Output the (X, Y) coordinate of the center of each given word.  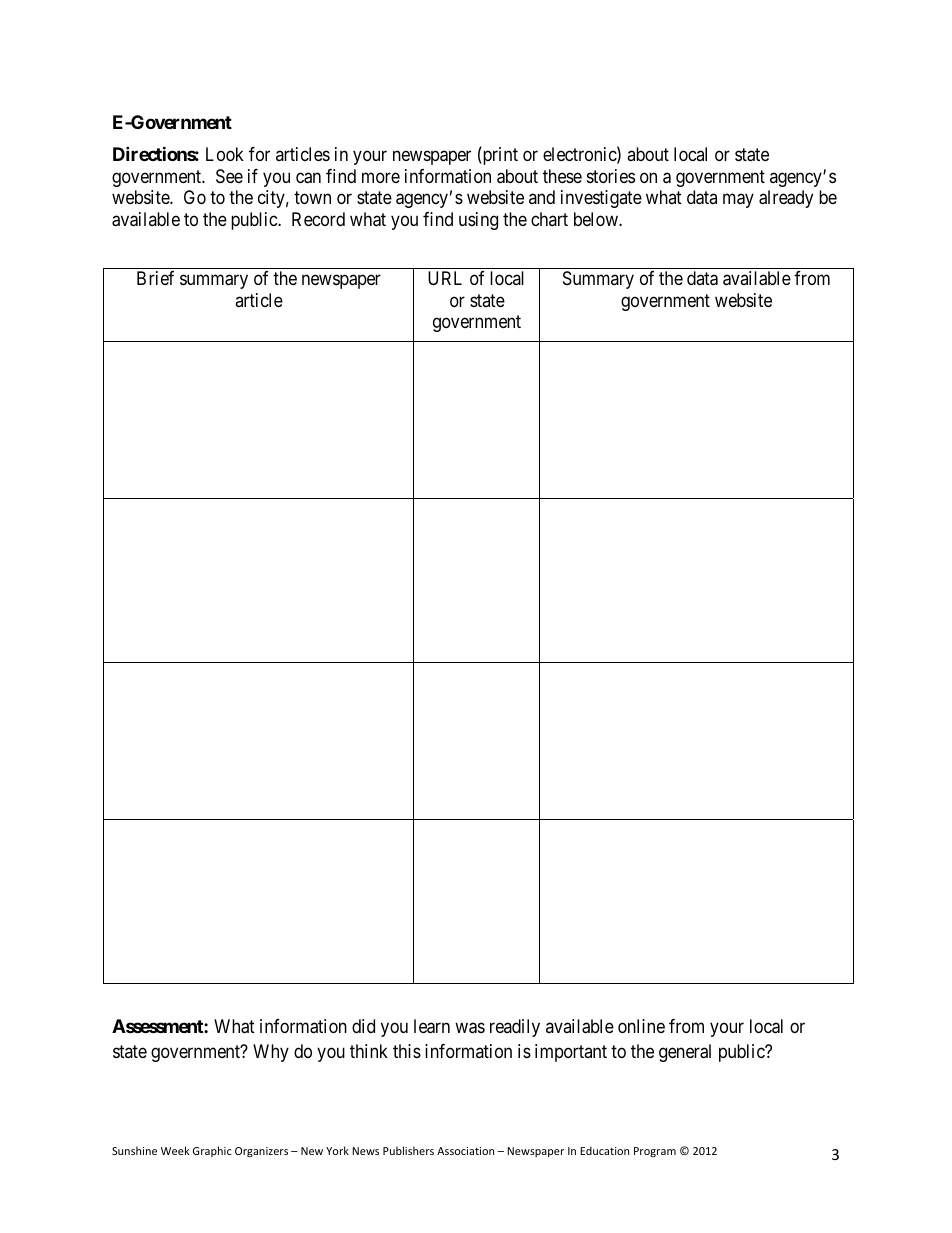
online (641, 1026)
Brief (155, 278)
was (470, 1028)
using (478, 221)
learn (432, 1026)
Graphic (212, 1151)
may (738, 201)
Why (271, 1053)
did (363, 1026)
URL (445, 278)
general (685, 1053)
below (597, 219)
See (229, 176)
